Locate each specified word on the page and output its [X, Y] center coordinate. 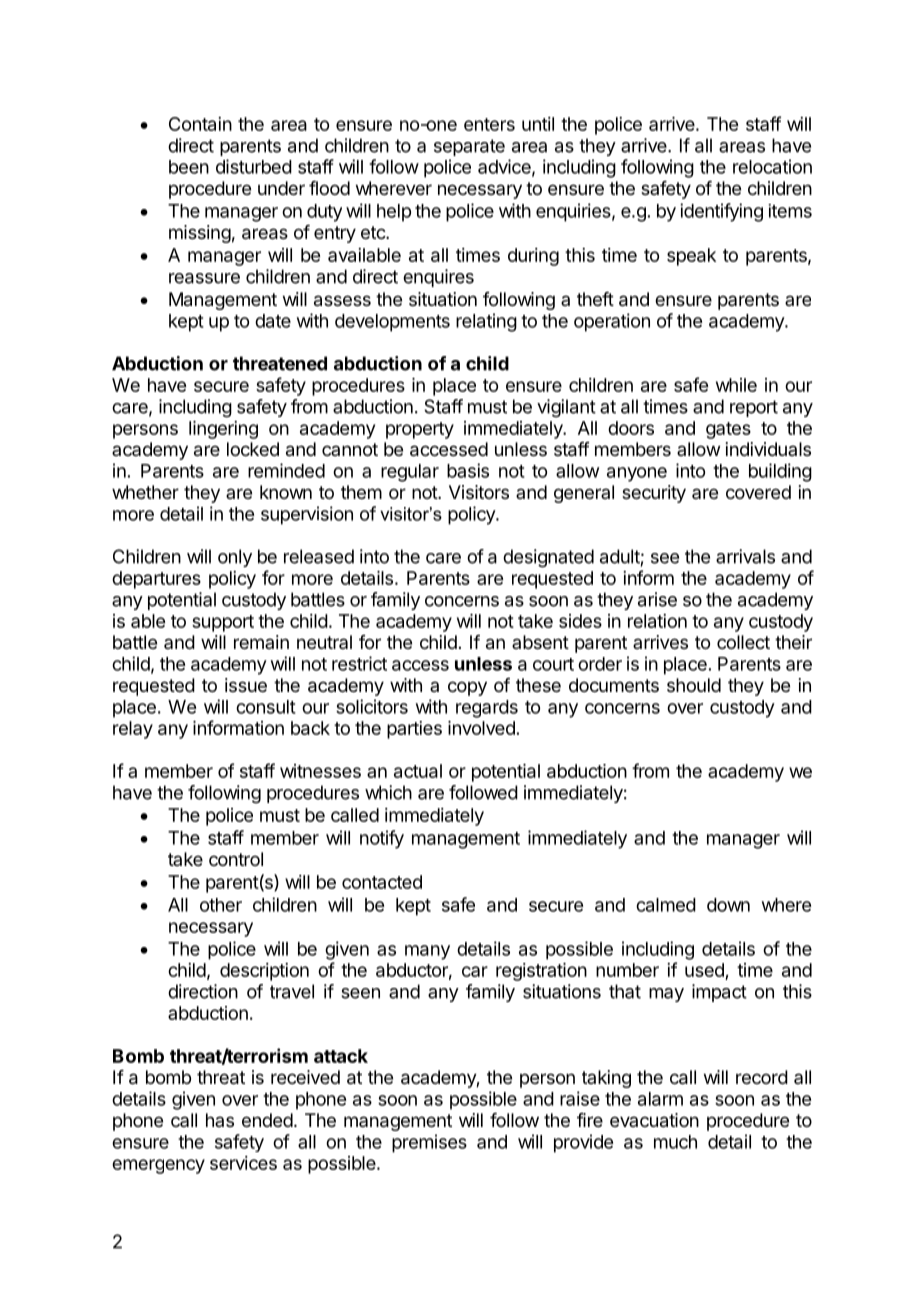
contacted [382, 882]
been [189, 167]
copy [467, 688]
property [420, 430]
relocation [772, 166]
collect [743, 642]
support [223, 623]
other [221, 905]
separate [469, 147]
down [728, 905]
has [220, 1120]
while [736, 385]
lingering [223, 430]
